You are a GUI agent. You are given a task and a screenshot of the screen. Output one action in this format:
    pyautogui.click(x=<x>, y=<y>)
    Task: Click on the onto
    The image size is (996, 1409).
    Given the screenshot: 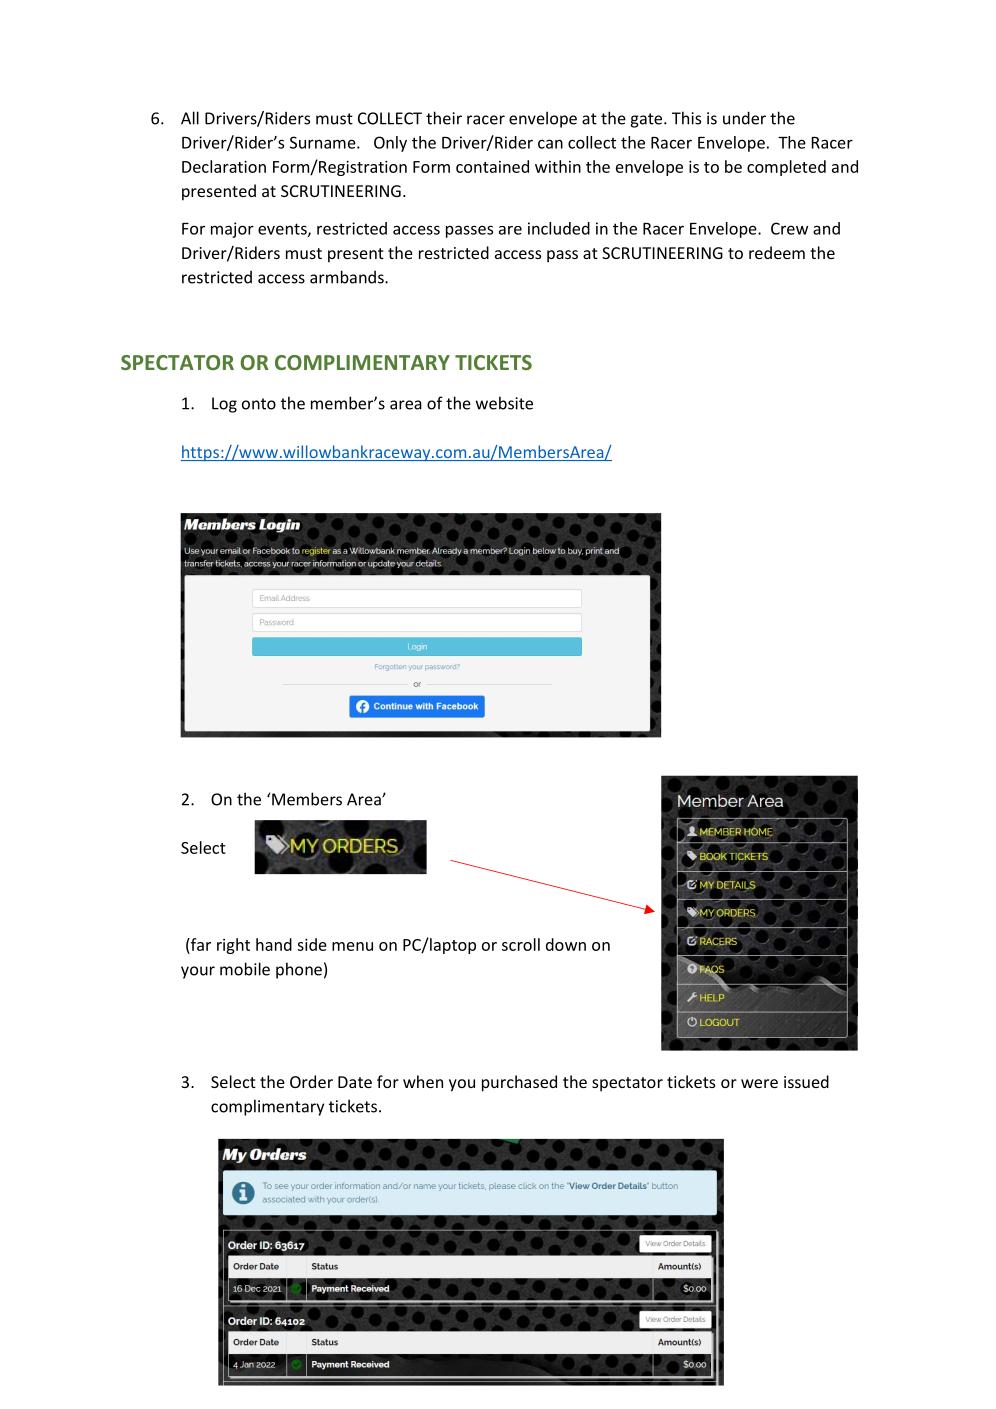 What is the action you would take?
    pyautogui.click(x=259, y=404)
